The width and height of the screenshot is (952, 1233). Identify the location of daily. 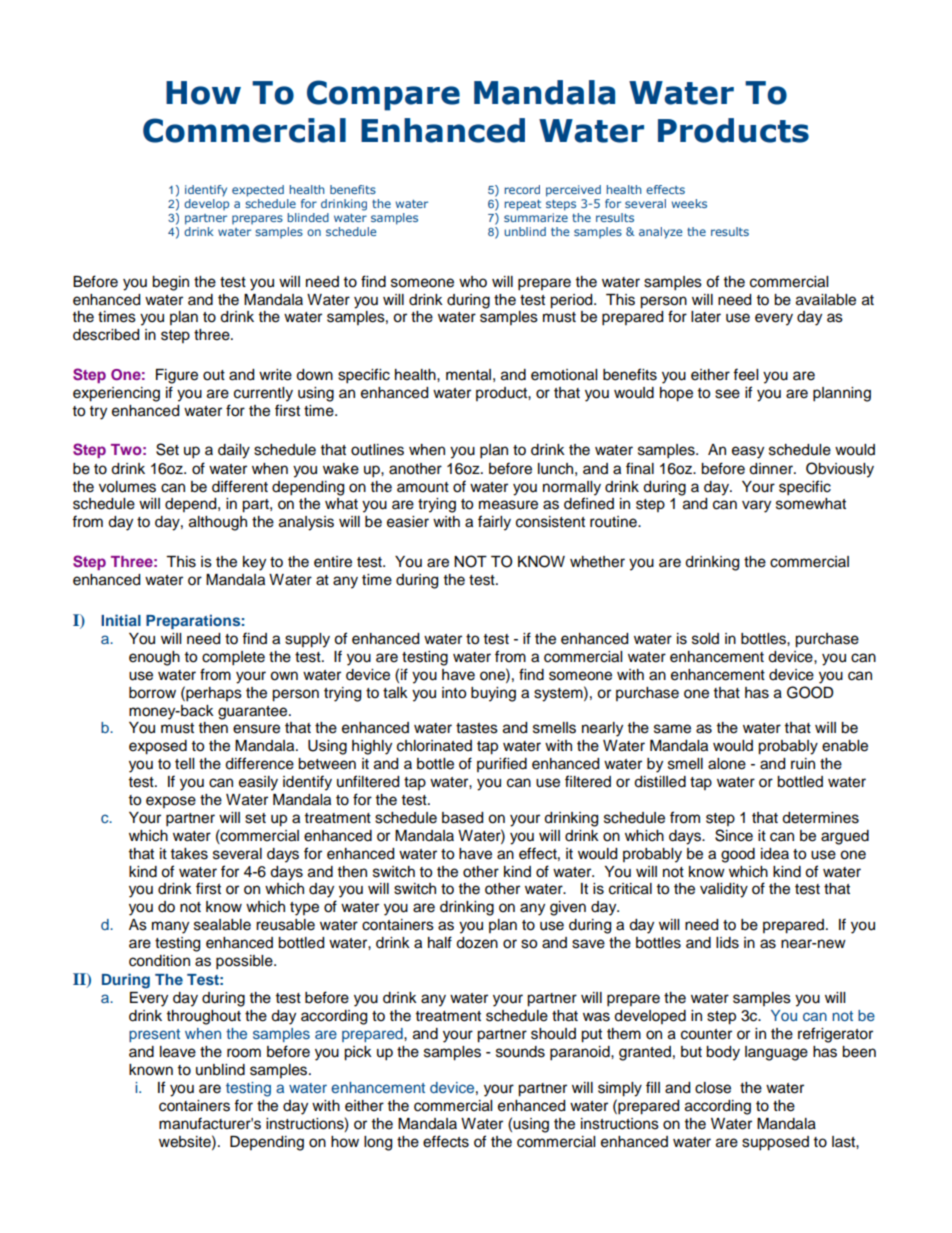
(234, 451).
